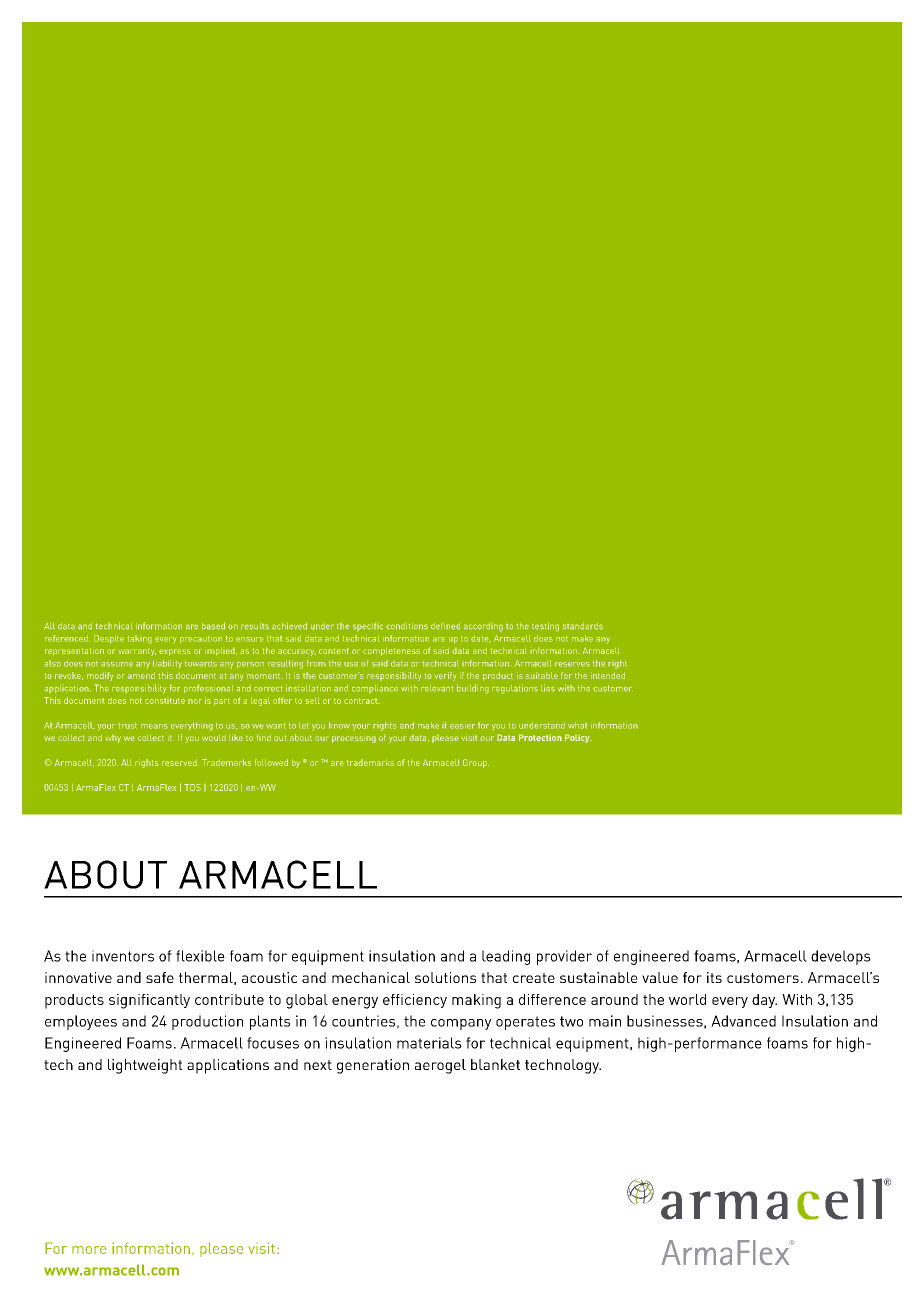  What do you see at coordinates (578, 738) in the document?
I see `Policy` at bounding box center [578, 738].
